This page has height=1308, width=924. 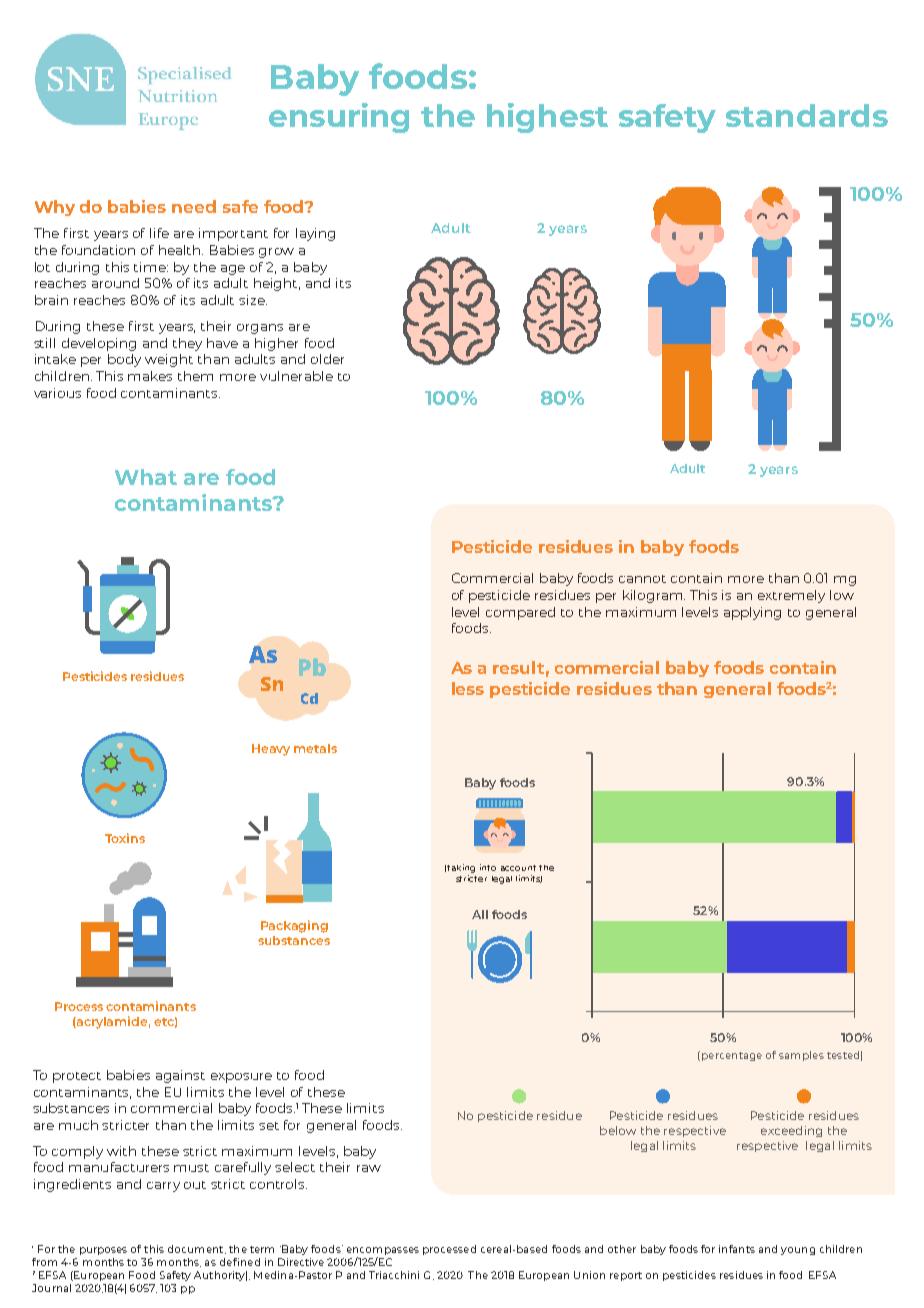 I want to click on standards, so click(x=807, y=115).
